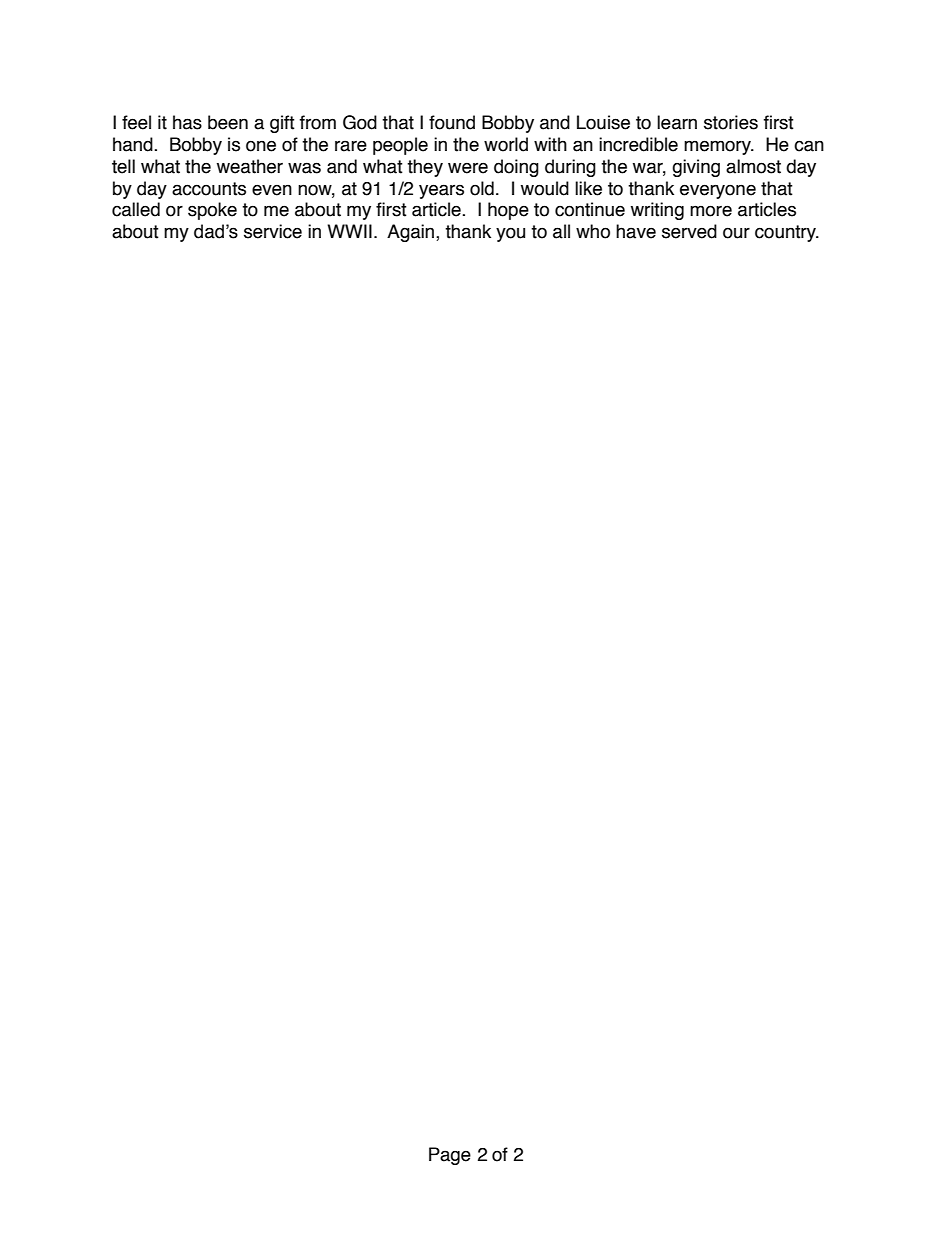  Describe the element at coordinates (510, 234) in the page. I see `you` at that location.
